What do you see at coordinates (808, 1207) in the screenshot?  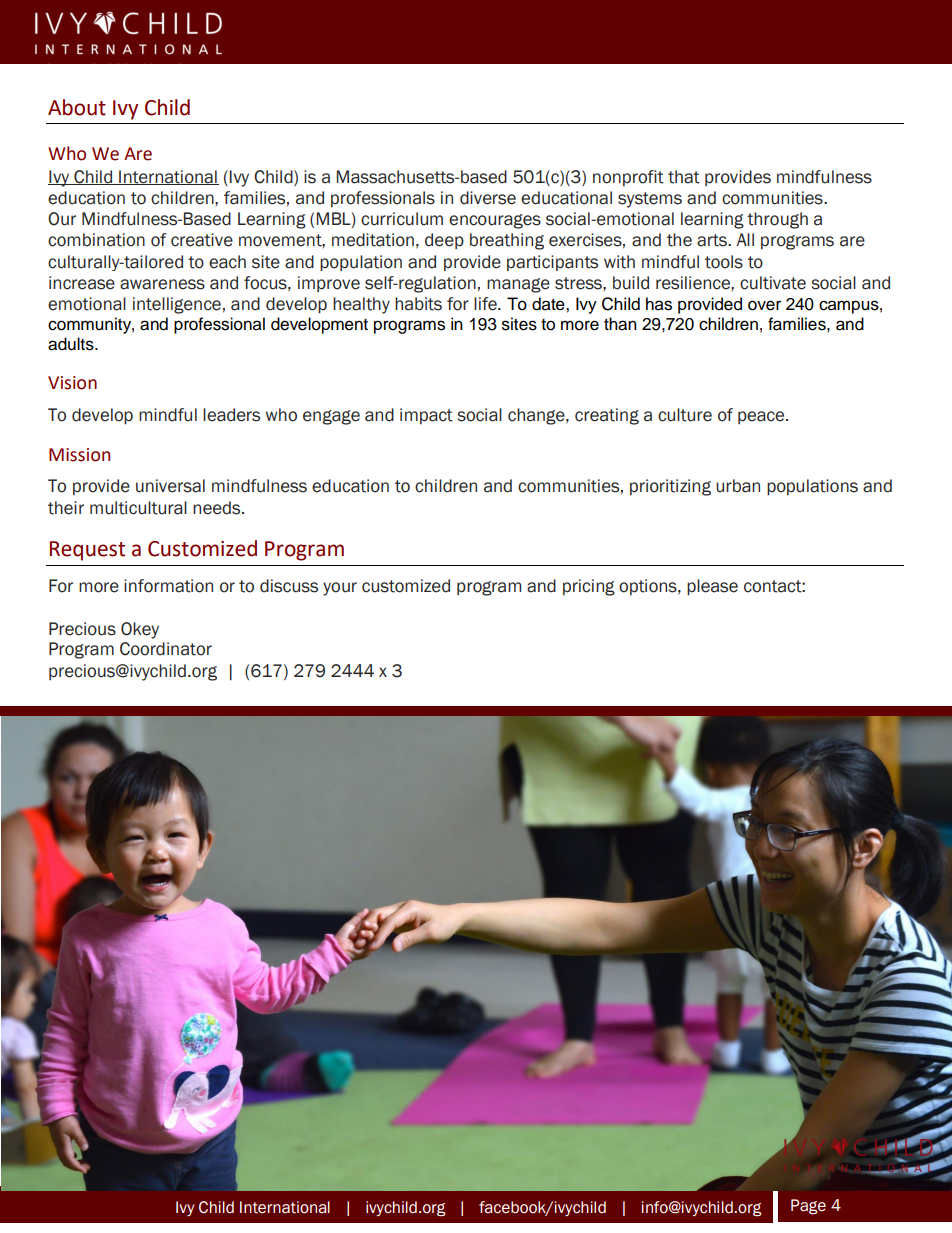 I see `Page` at bounding box center [808, 1207].
